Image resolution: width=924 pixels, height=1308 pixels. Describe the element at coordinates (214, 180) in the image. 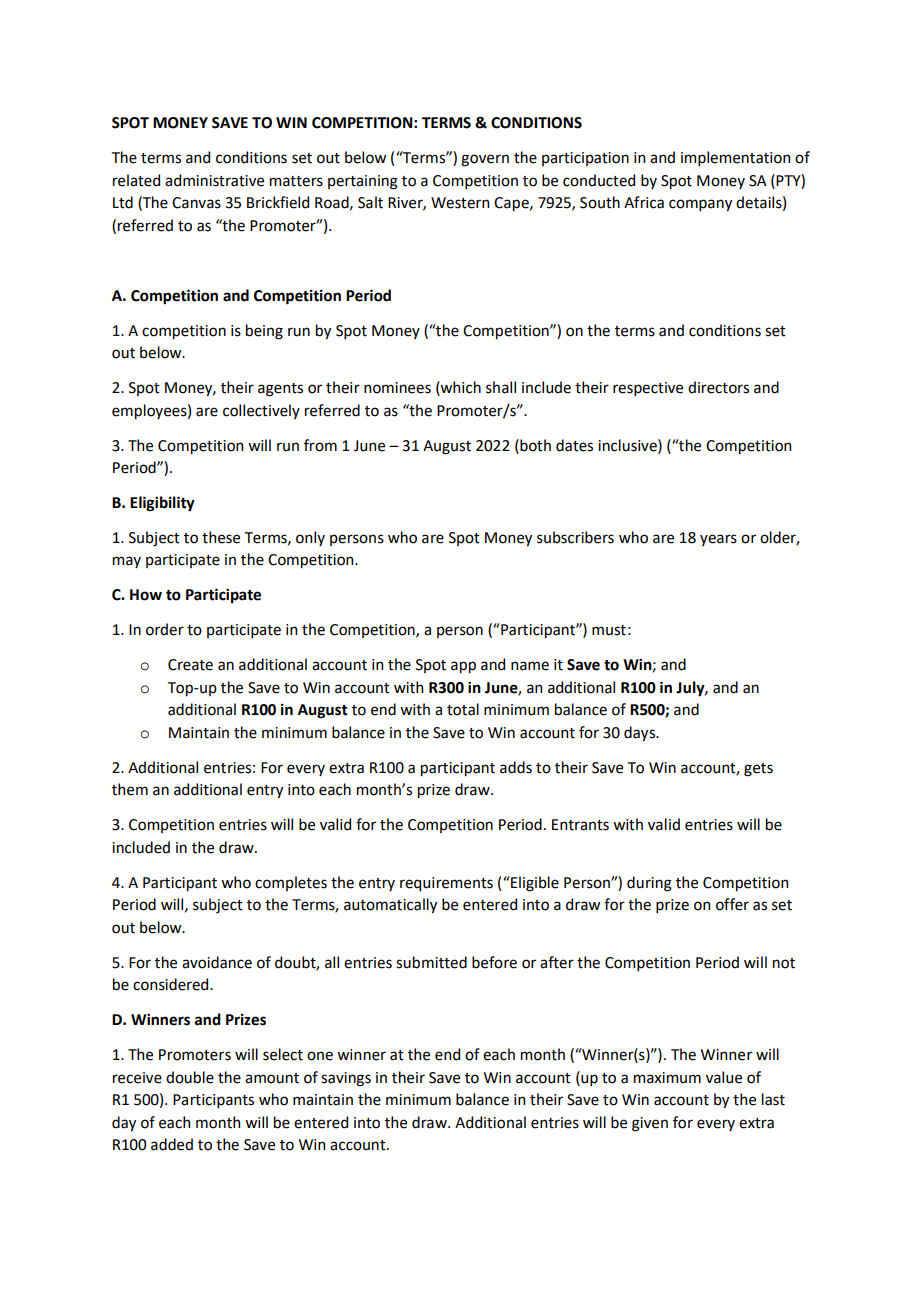

I see `administrative` at that location.
